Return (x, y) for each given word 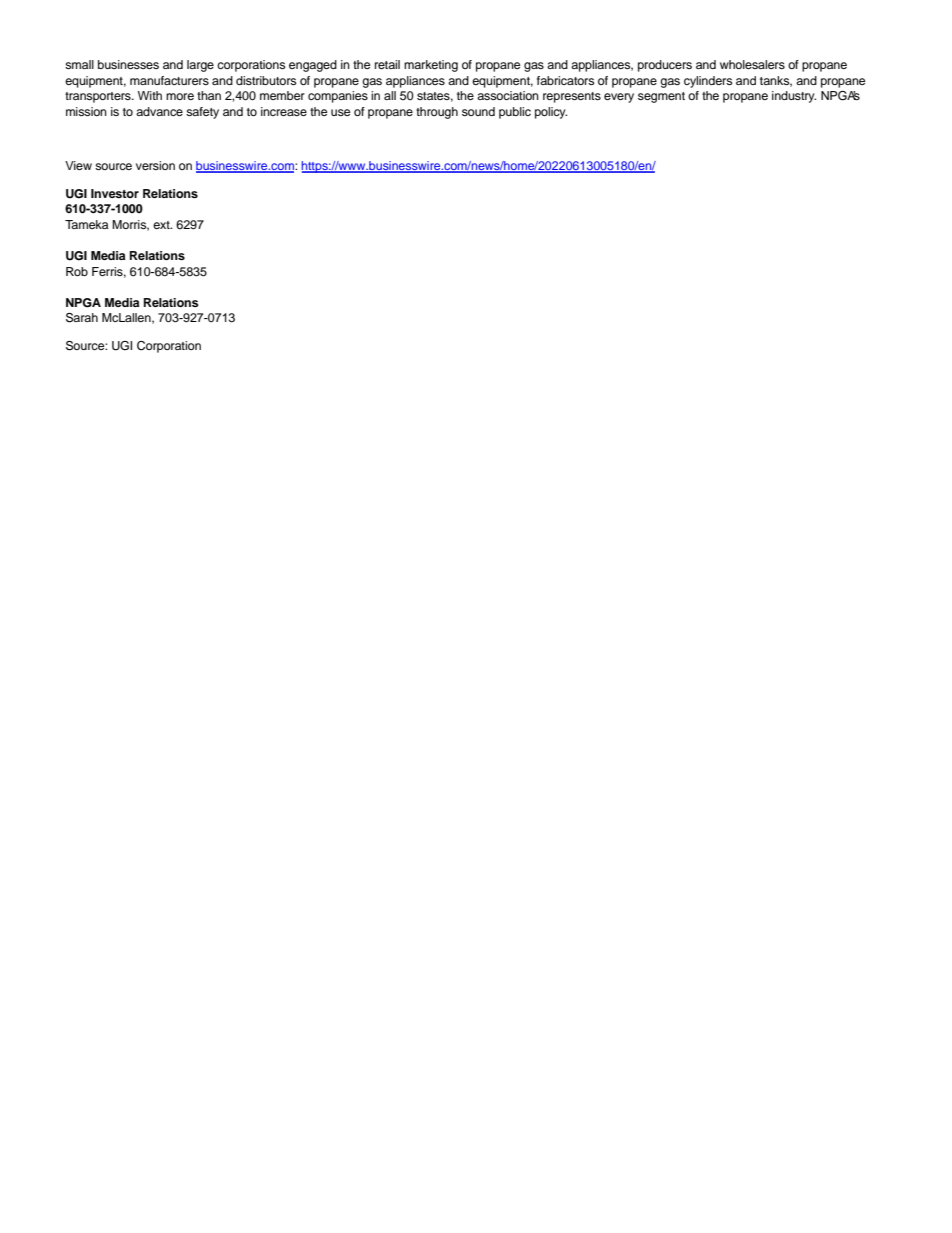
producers (665, 66)
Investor (115, 193)
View (78, 165)
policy (551, 113)
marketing (431, 66)
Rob (77, 271)
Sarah (82, 318)
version (155, 165)
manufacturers (169, 80)
